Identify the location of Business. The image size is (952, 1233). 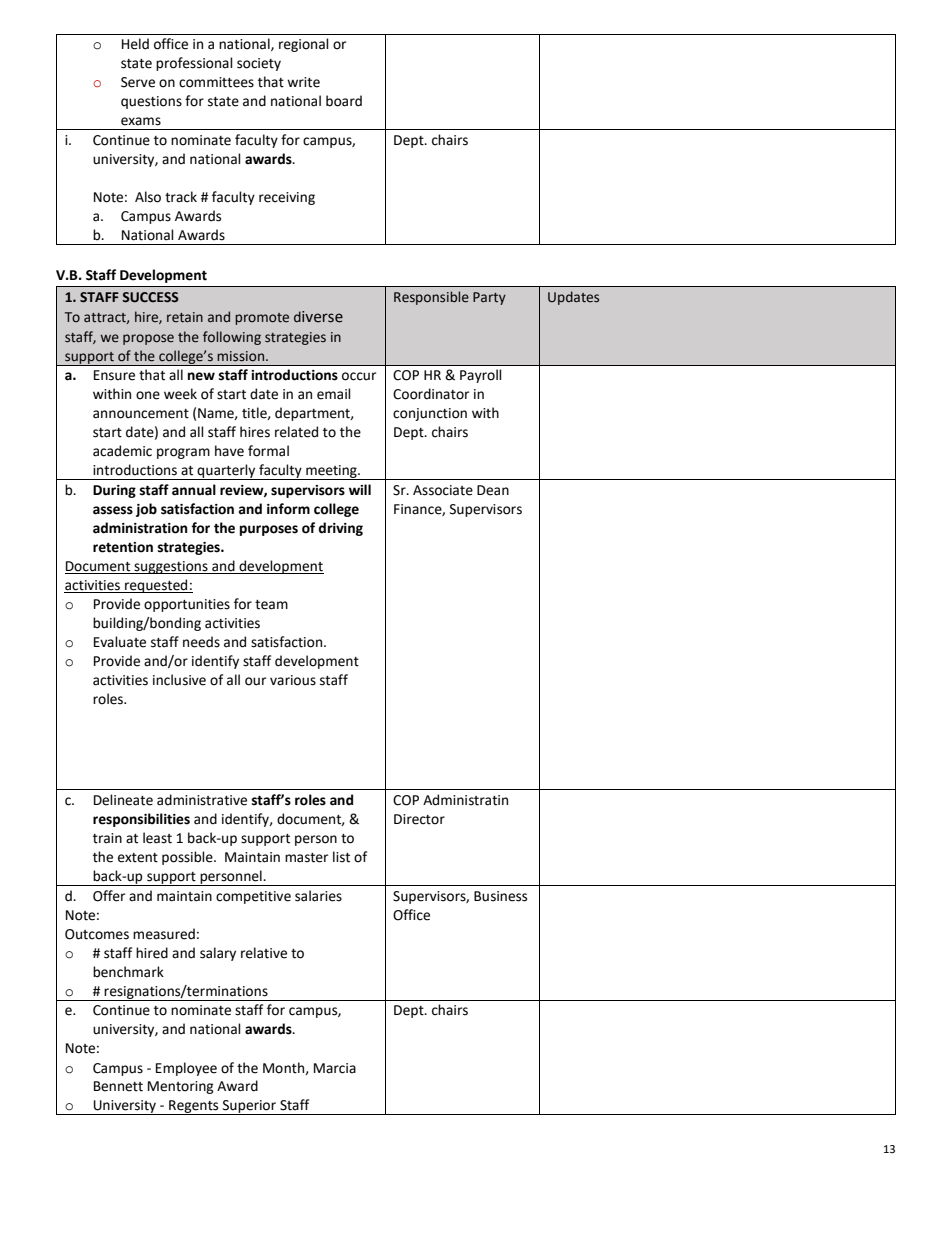
(500, 896).
